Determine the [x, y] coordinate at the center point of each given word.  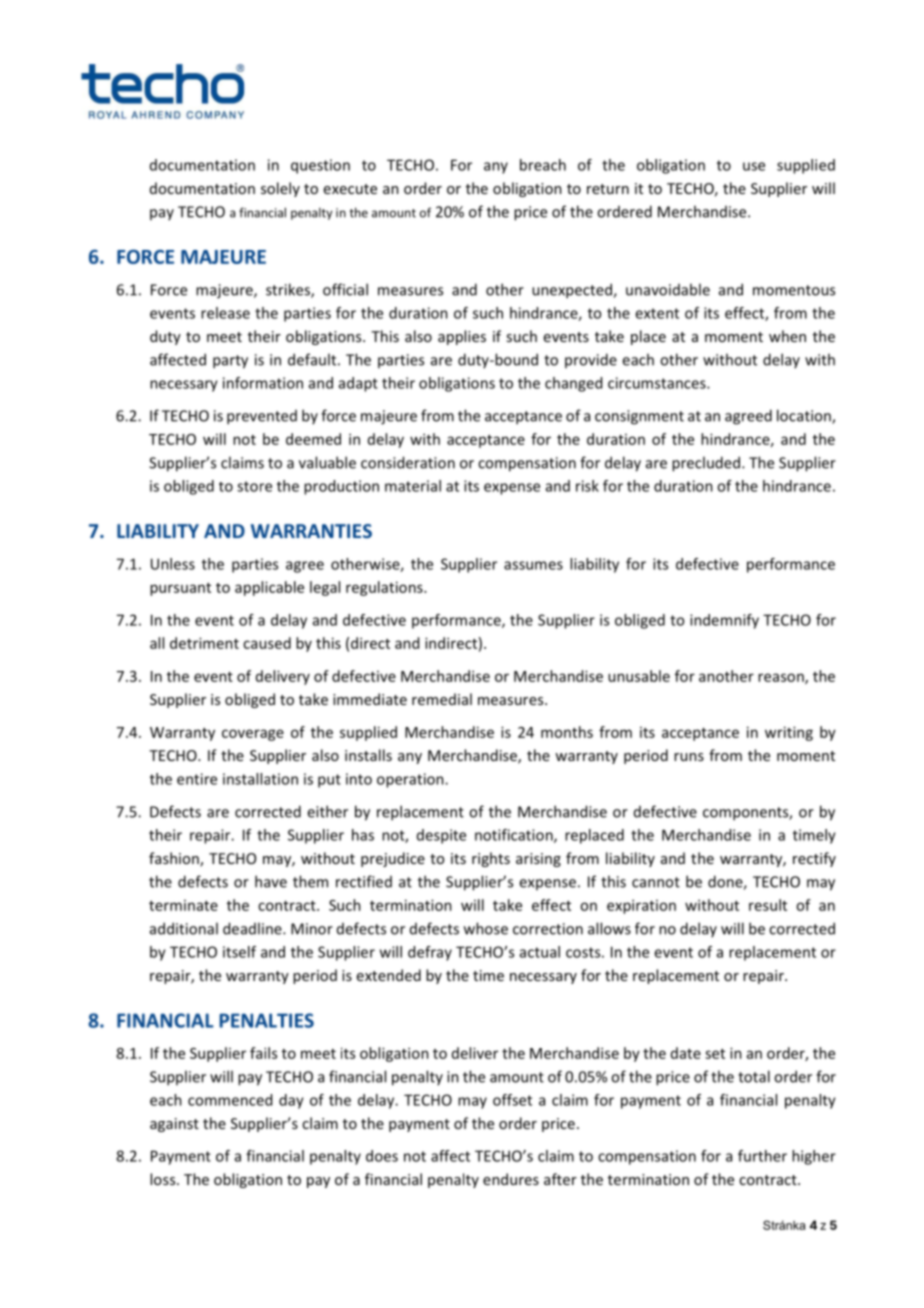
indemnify [724, 621]
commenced [230, 1100]
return [608, 189]
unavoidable [668, 289]
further [762, 1156]
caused [267, 643]
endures [511, 1179]
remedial [442, 699]
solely [280, 189]
